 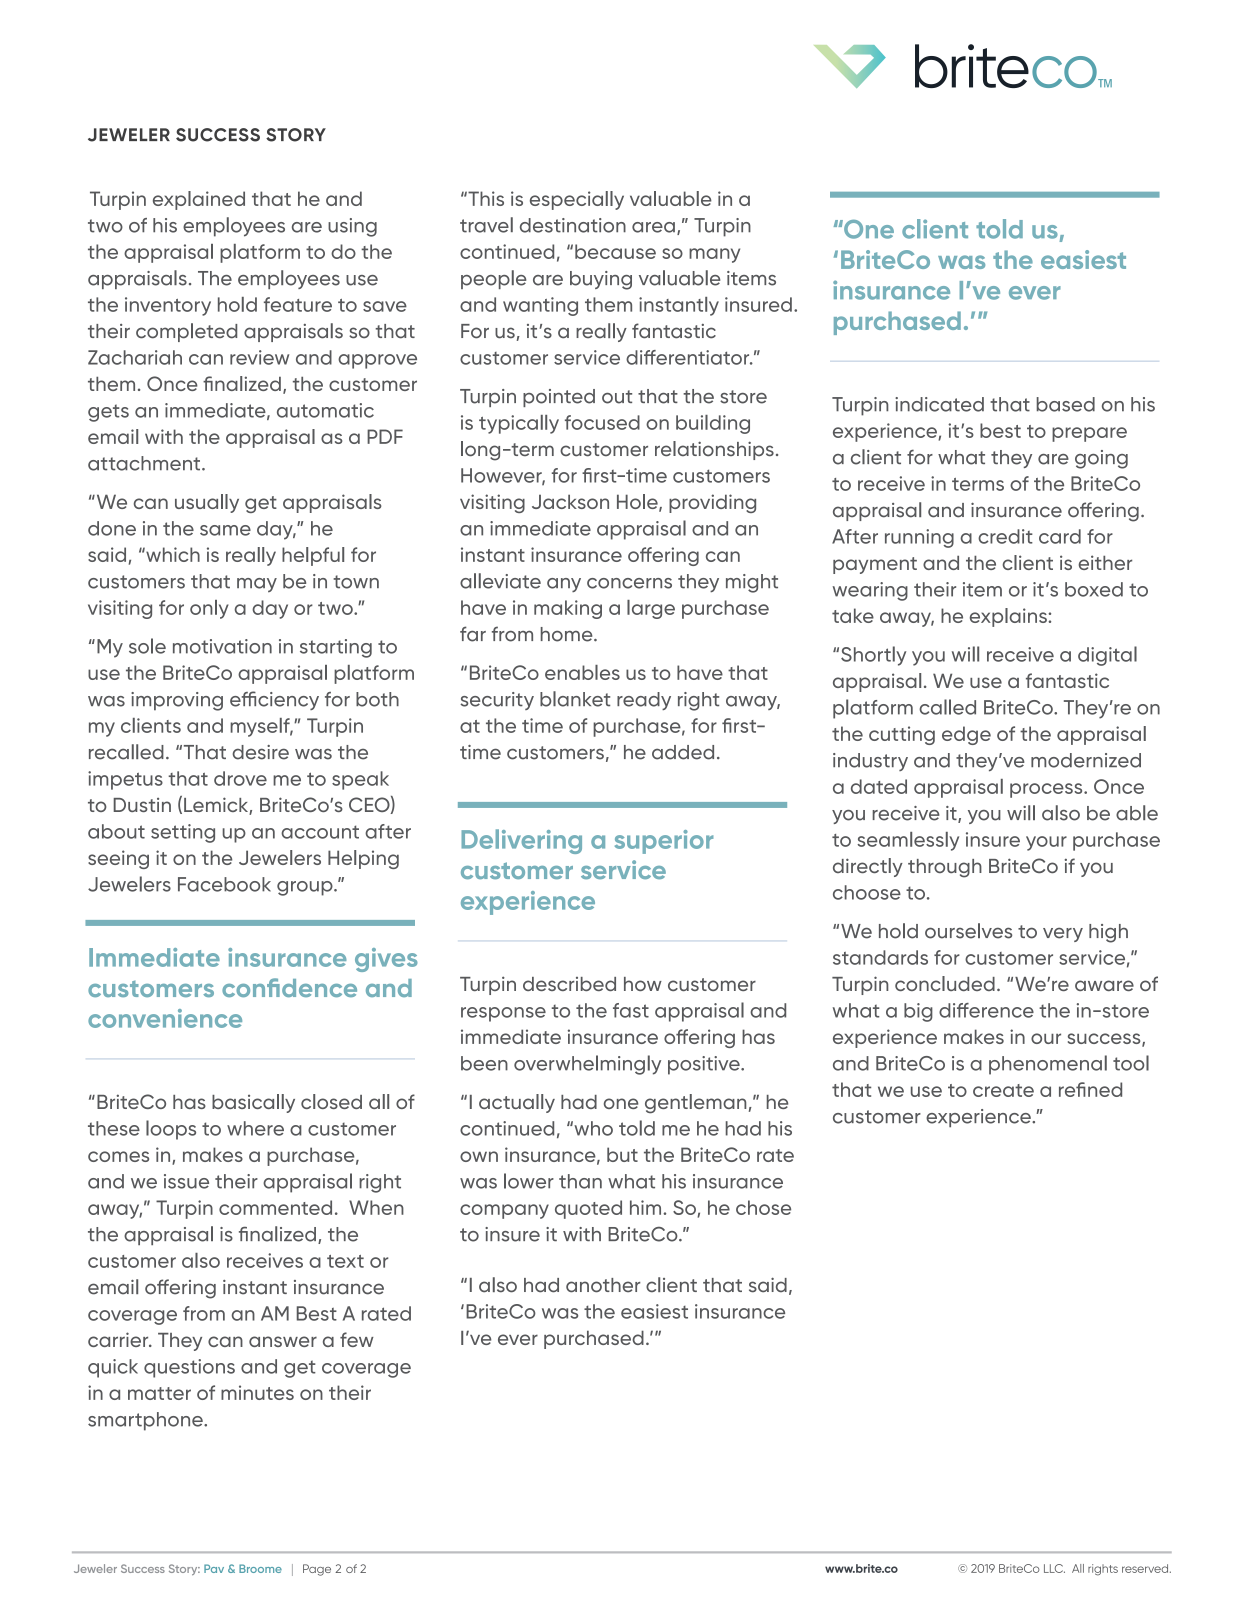 What do you see at coordinates (1009, 617) in the page?
I see `explains` at bounding box center [1009, 617].
